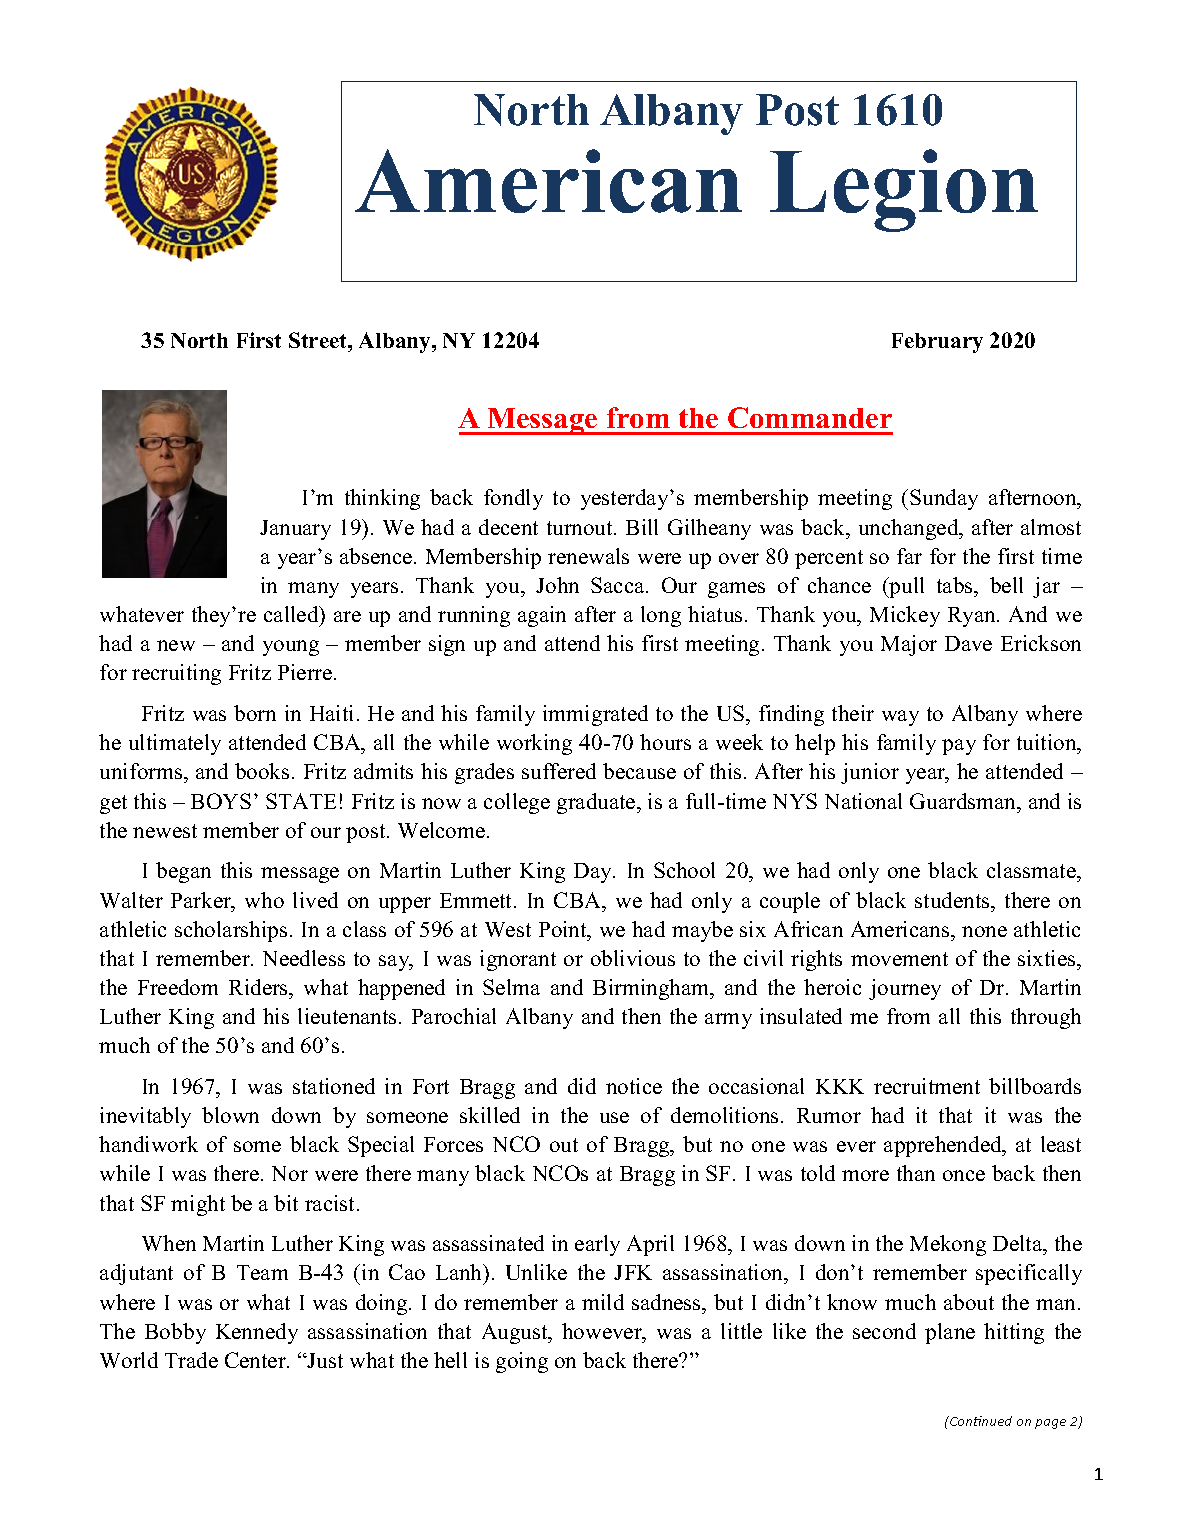 This document has height=1526, width=1179. Describe the element at coordinates (937, 343) in the document. I see `February` at that location.
